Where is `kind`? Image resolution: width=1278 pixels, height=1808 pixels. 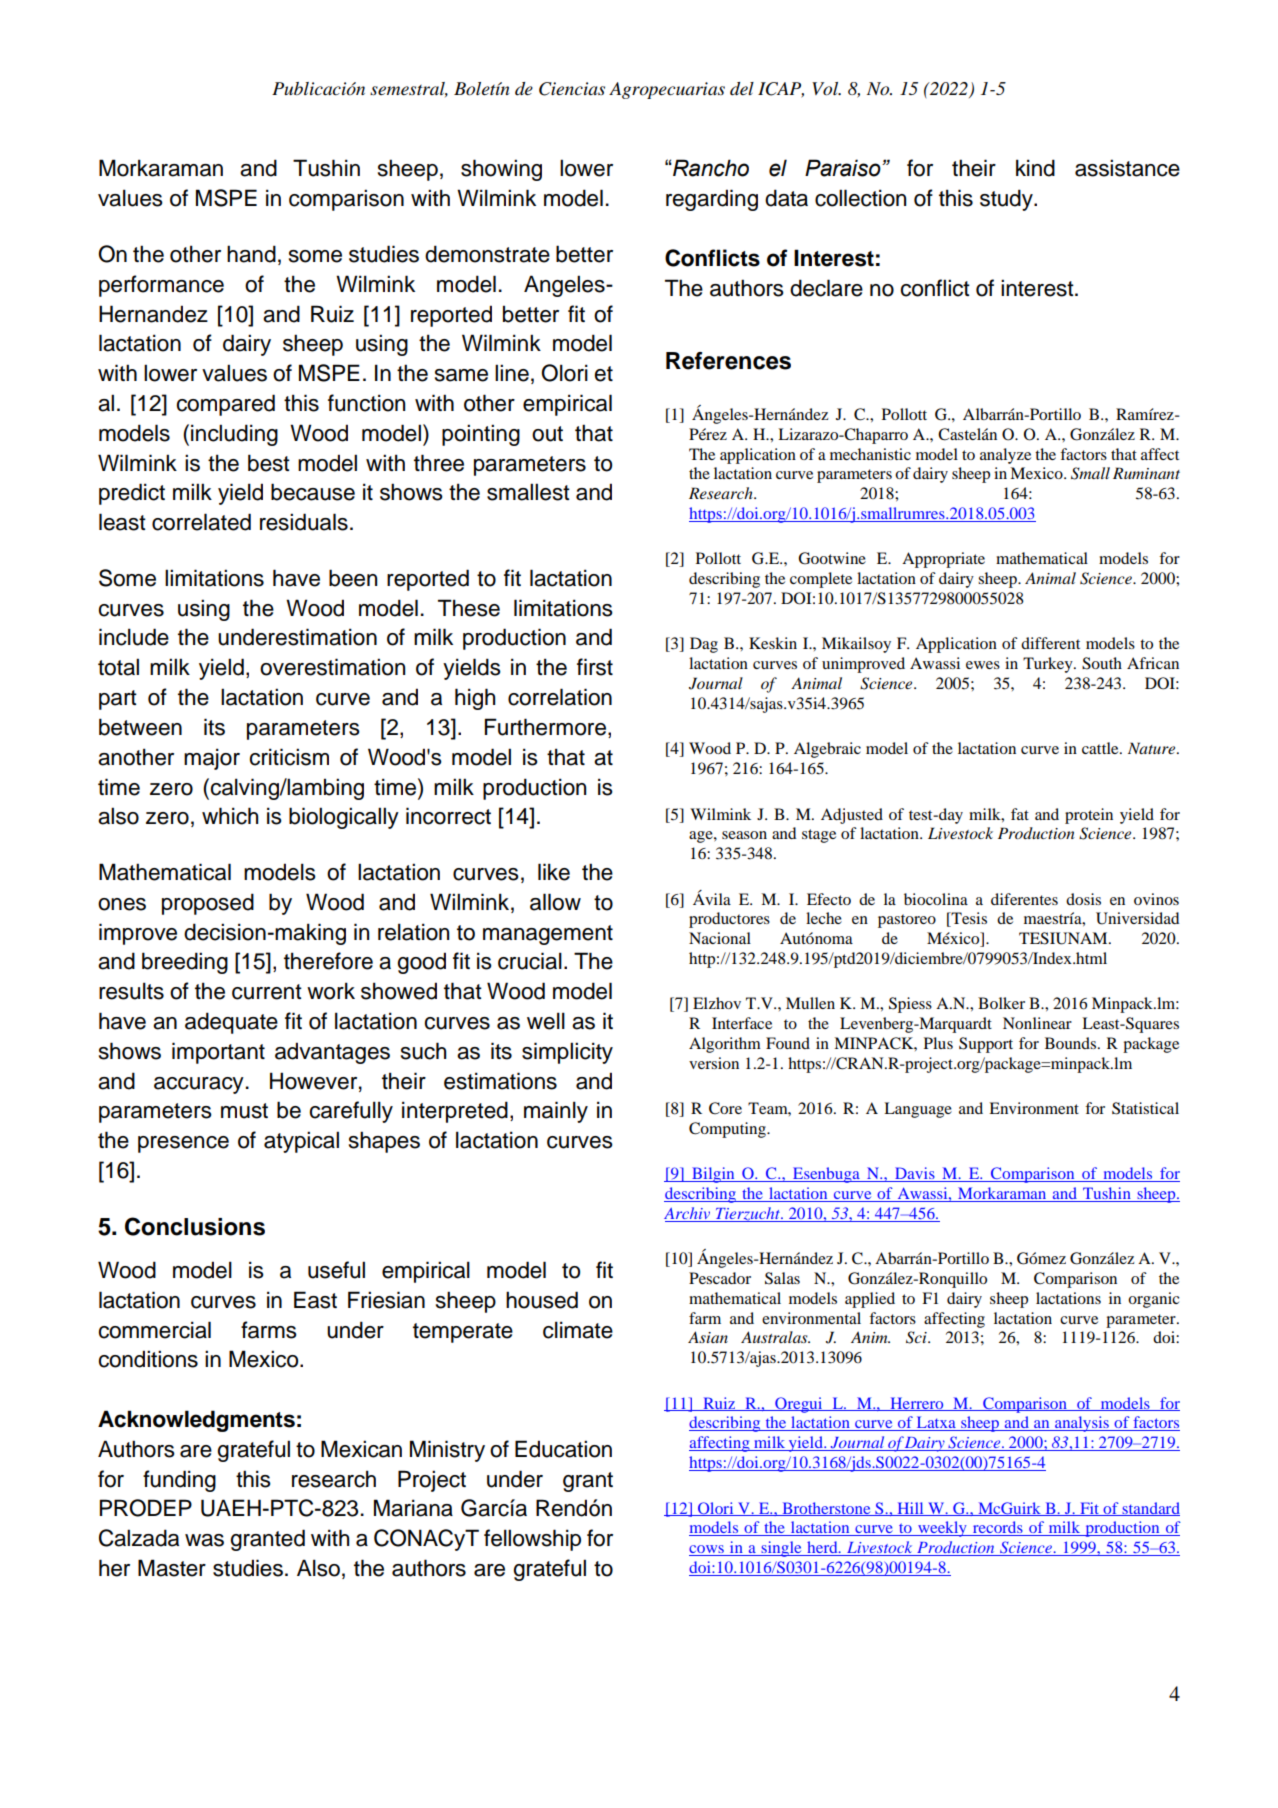 kind is located at coordinates (1035, 168).
